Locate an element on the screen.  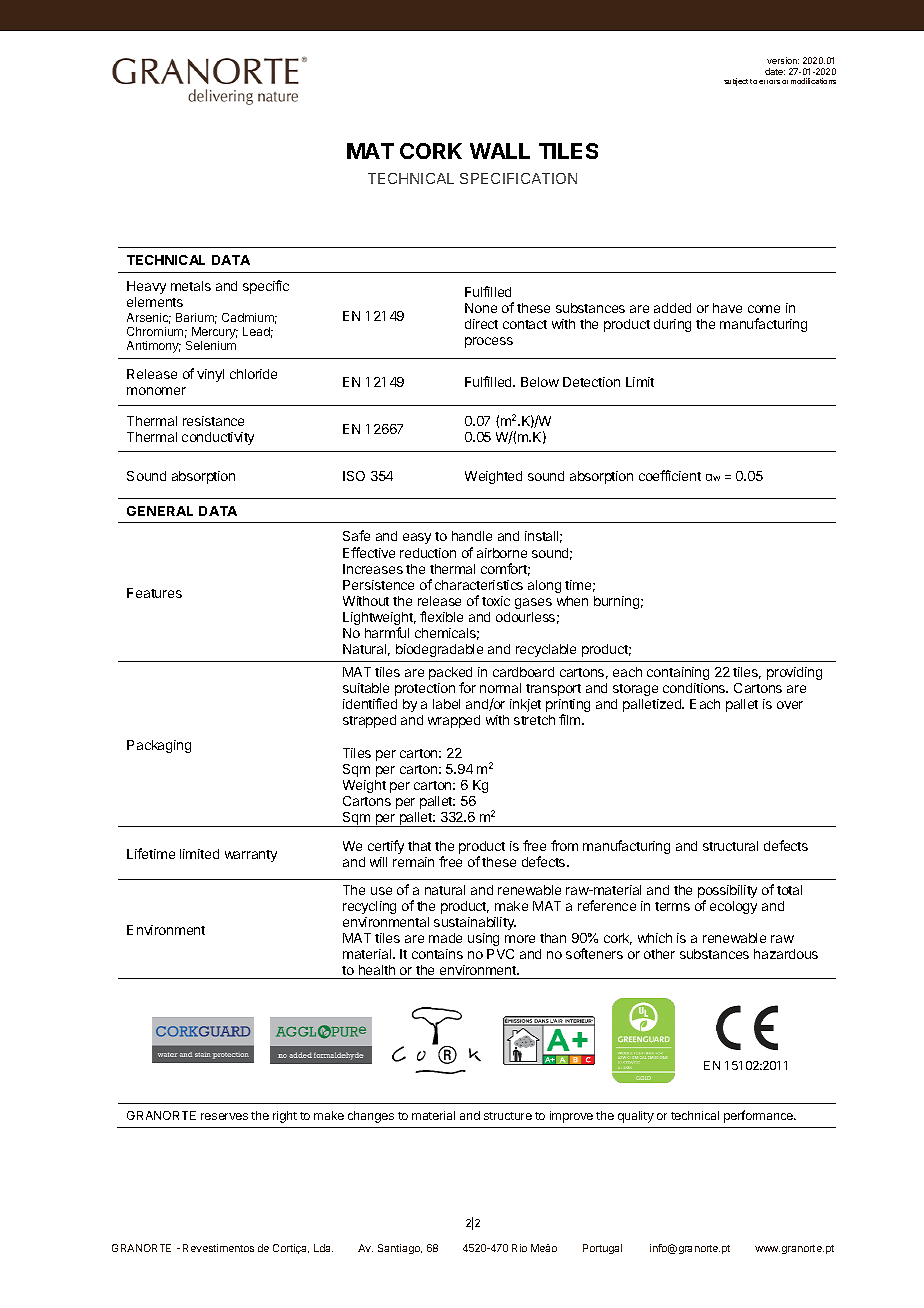
Rio is located at coordinates (519, 1248).
